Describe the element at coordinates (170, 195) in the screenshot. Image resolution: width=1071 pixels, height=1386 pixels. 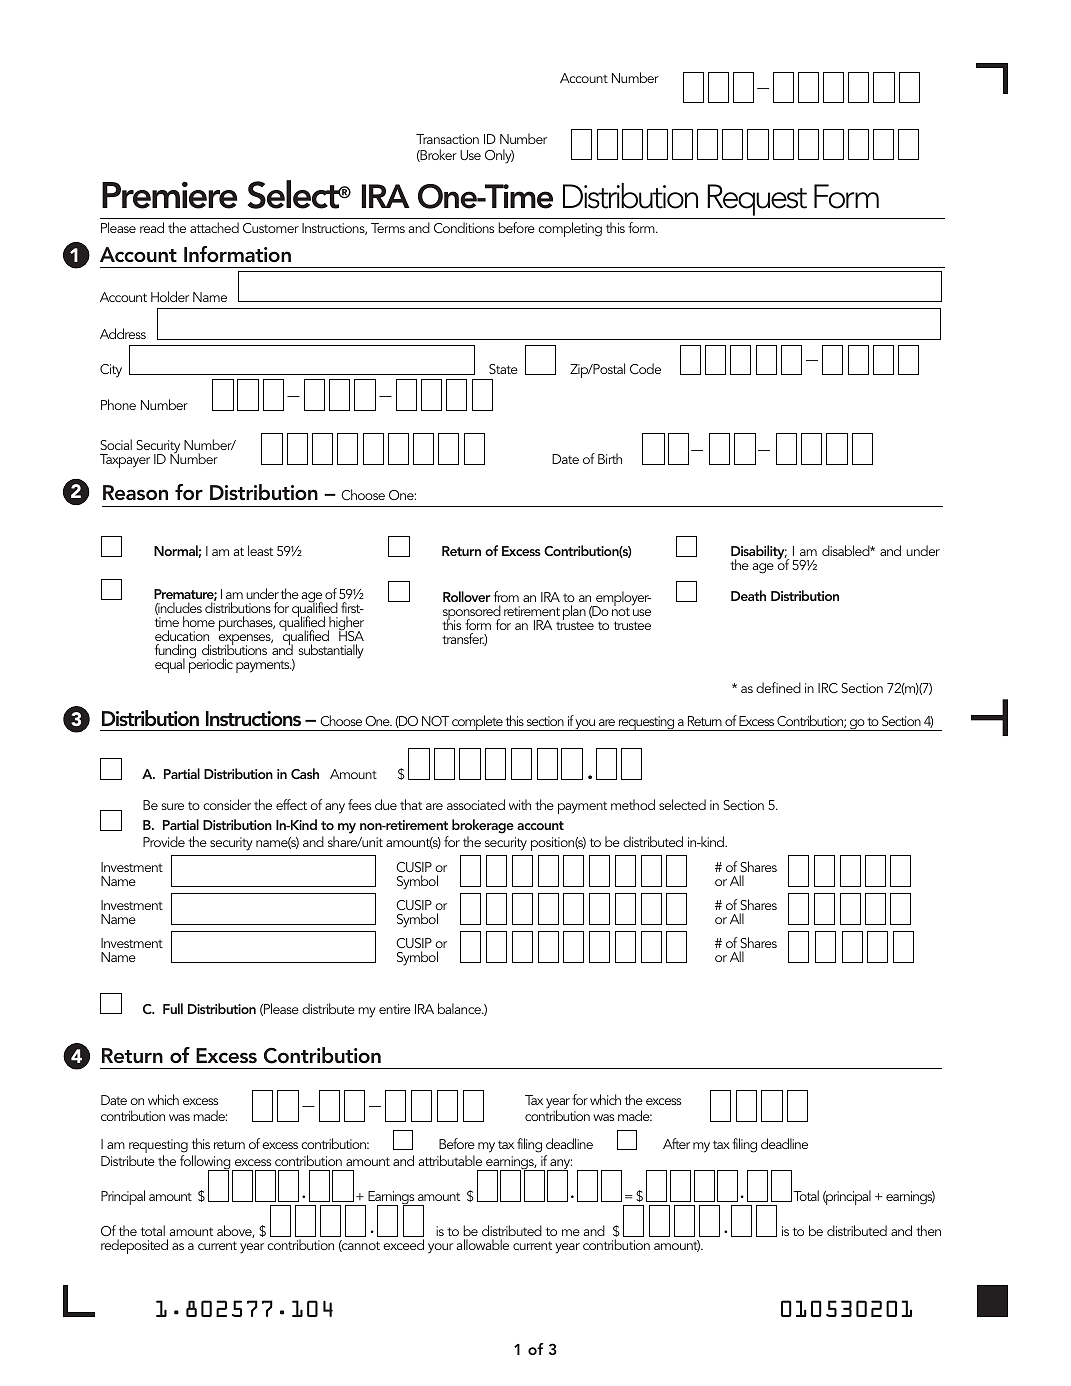
I see `Premiere` at that location.
